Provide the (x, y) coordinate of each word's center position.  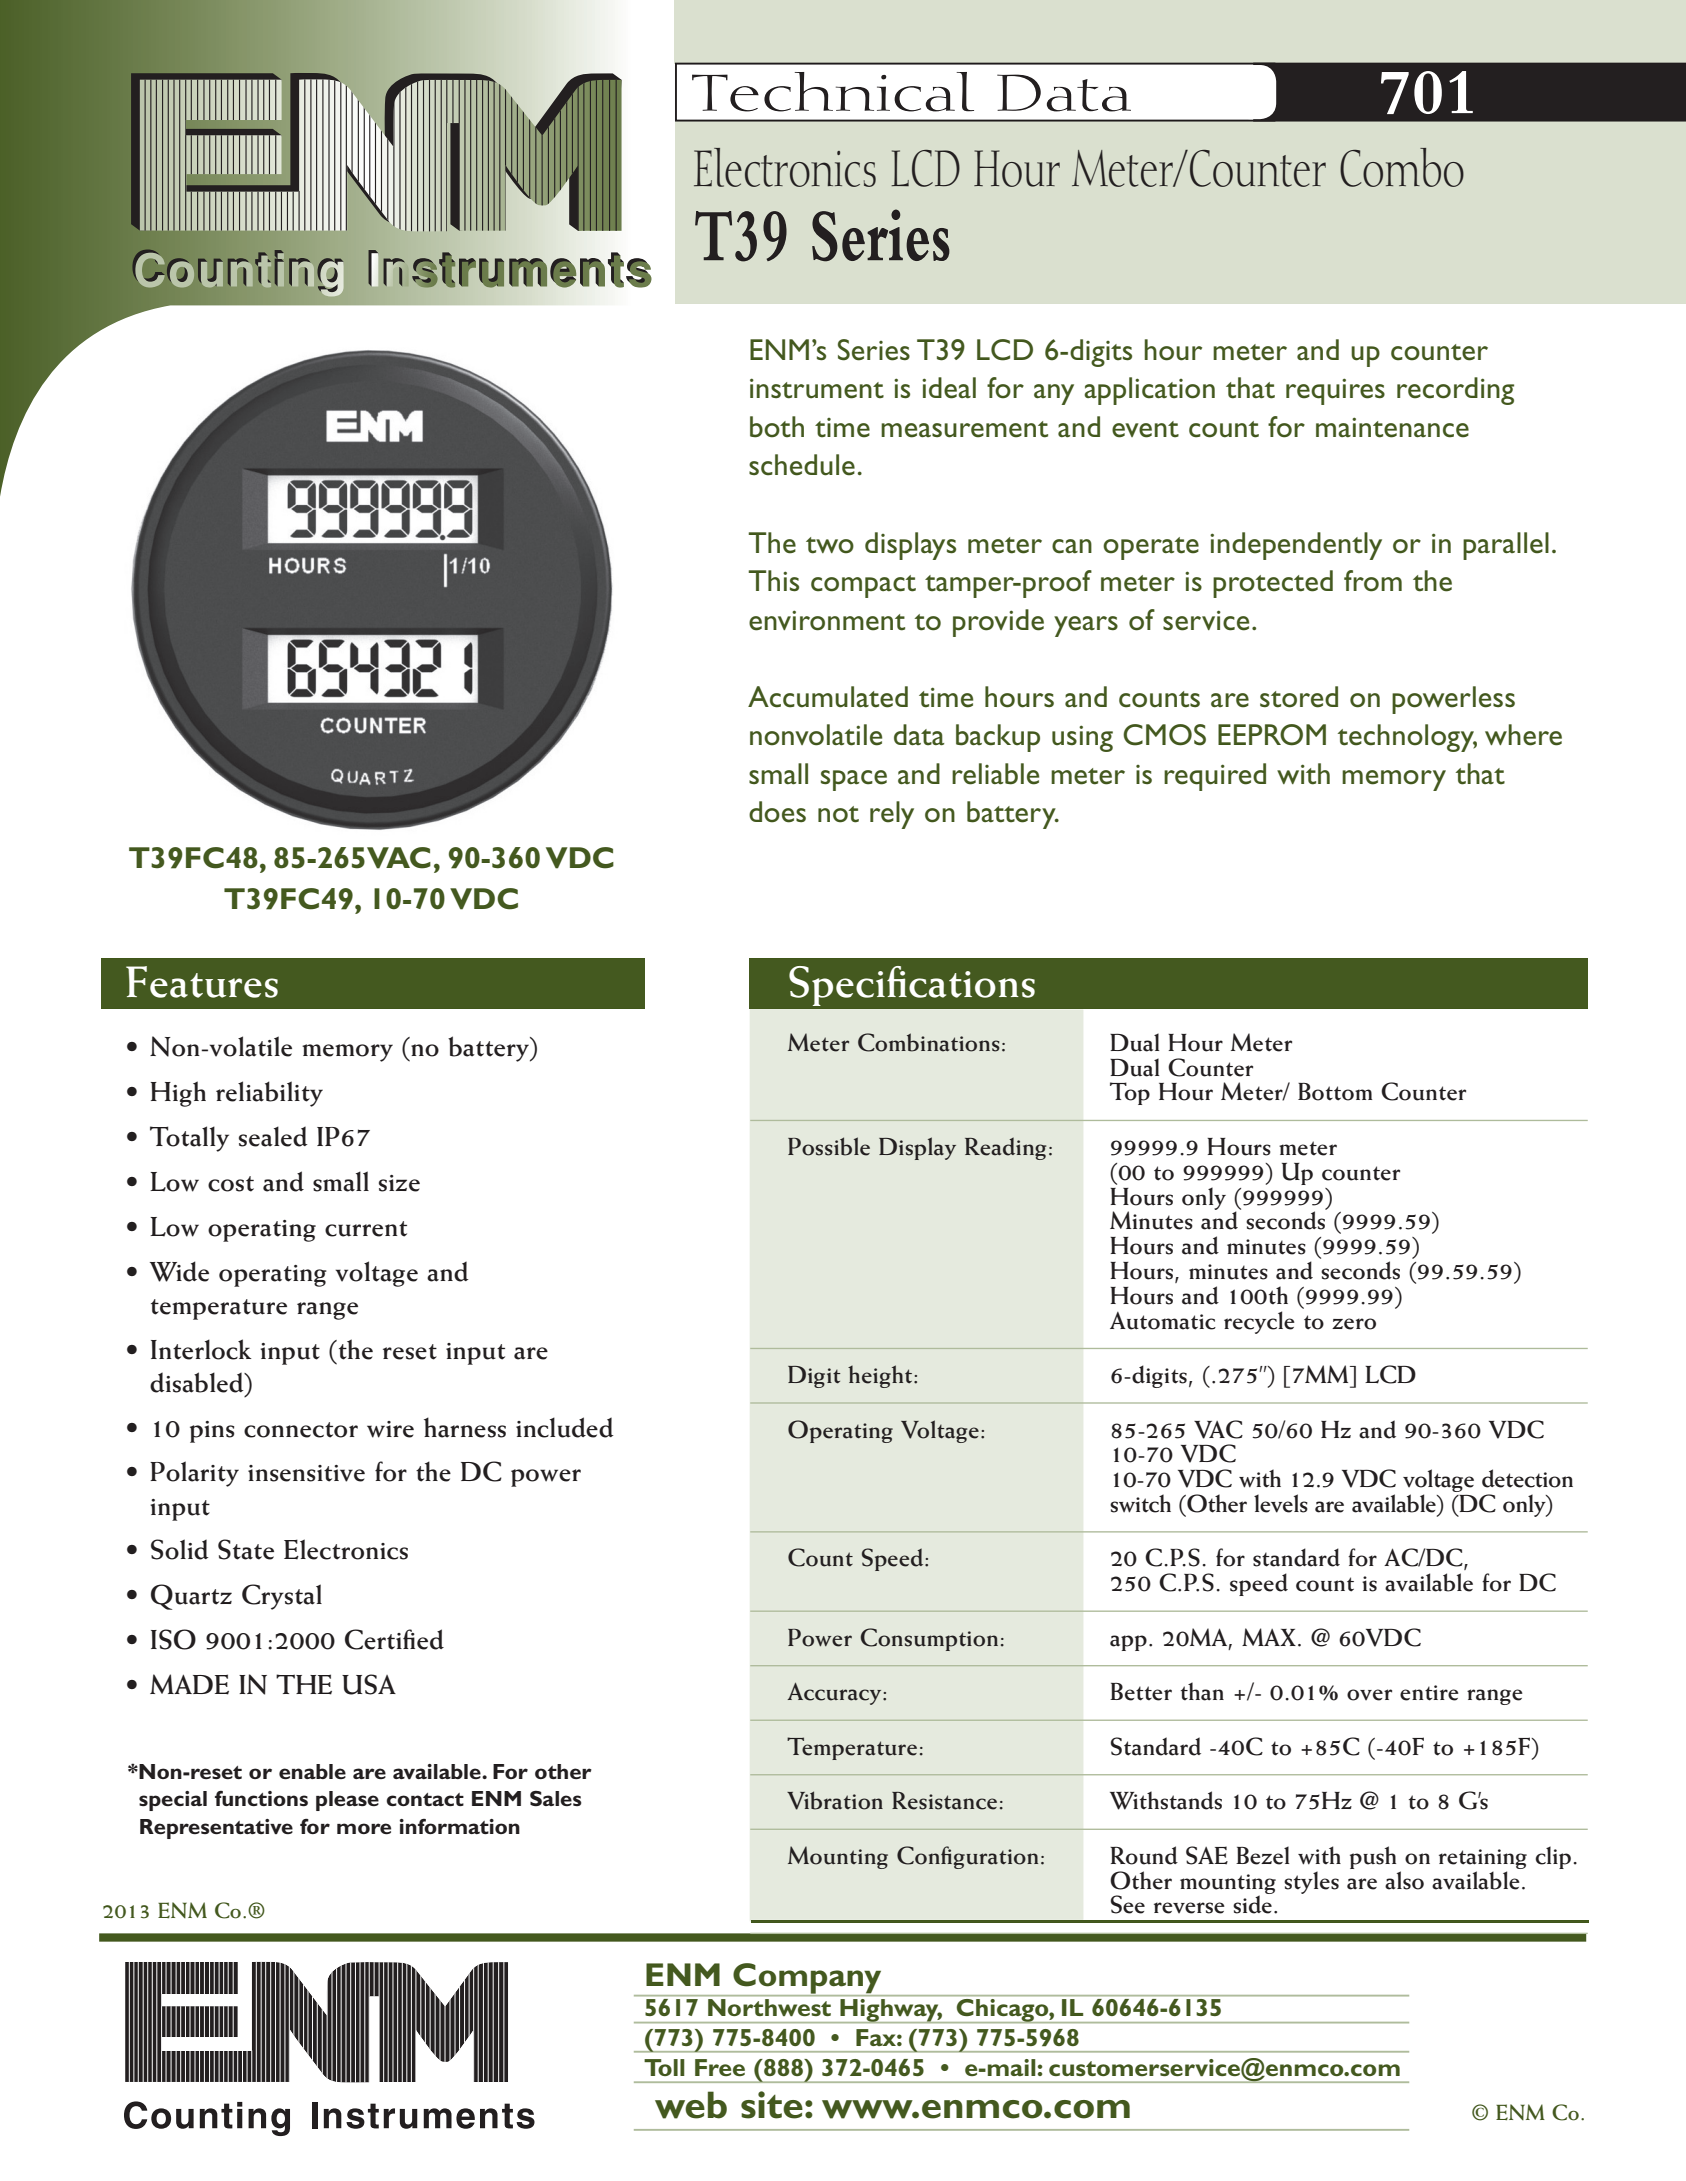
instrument (817, 388)
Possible (829, 1146)
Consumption (929, 1639)
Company (807, 1979)
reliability (269, 1094)
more (364, 1829)
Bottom (1335, 1092)
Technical (833, 92)
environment (827, 620)
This (773, 581)
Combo (1402, 167)
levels (1281, 1503)
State (246, 1549)
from (1373, 581)
